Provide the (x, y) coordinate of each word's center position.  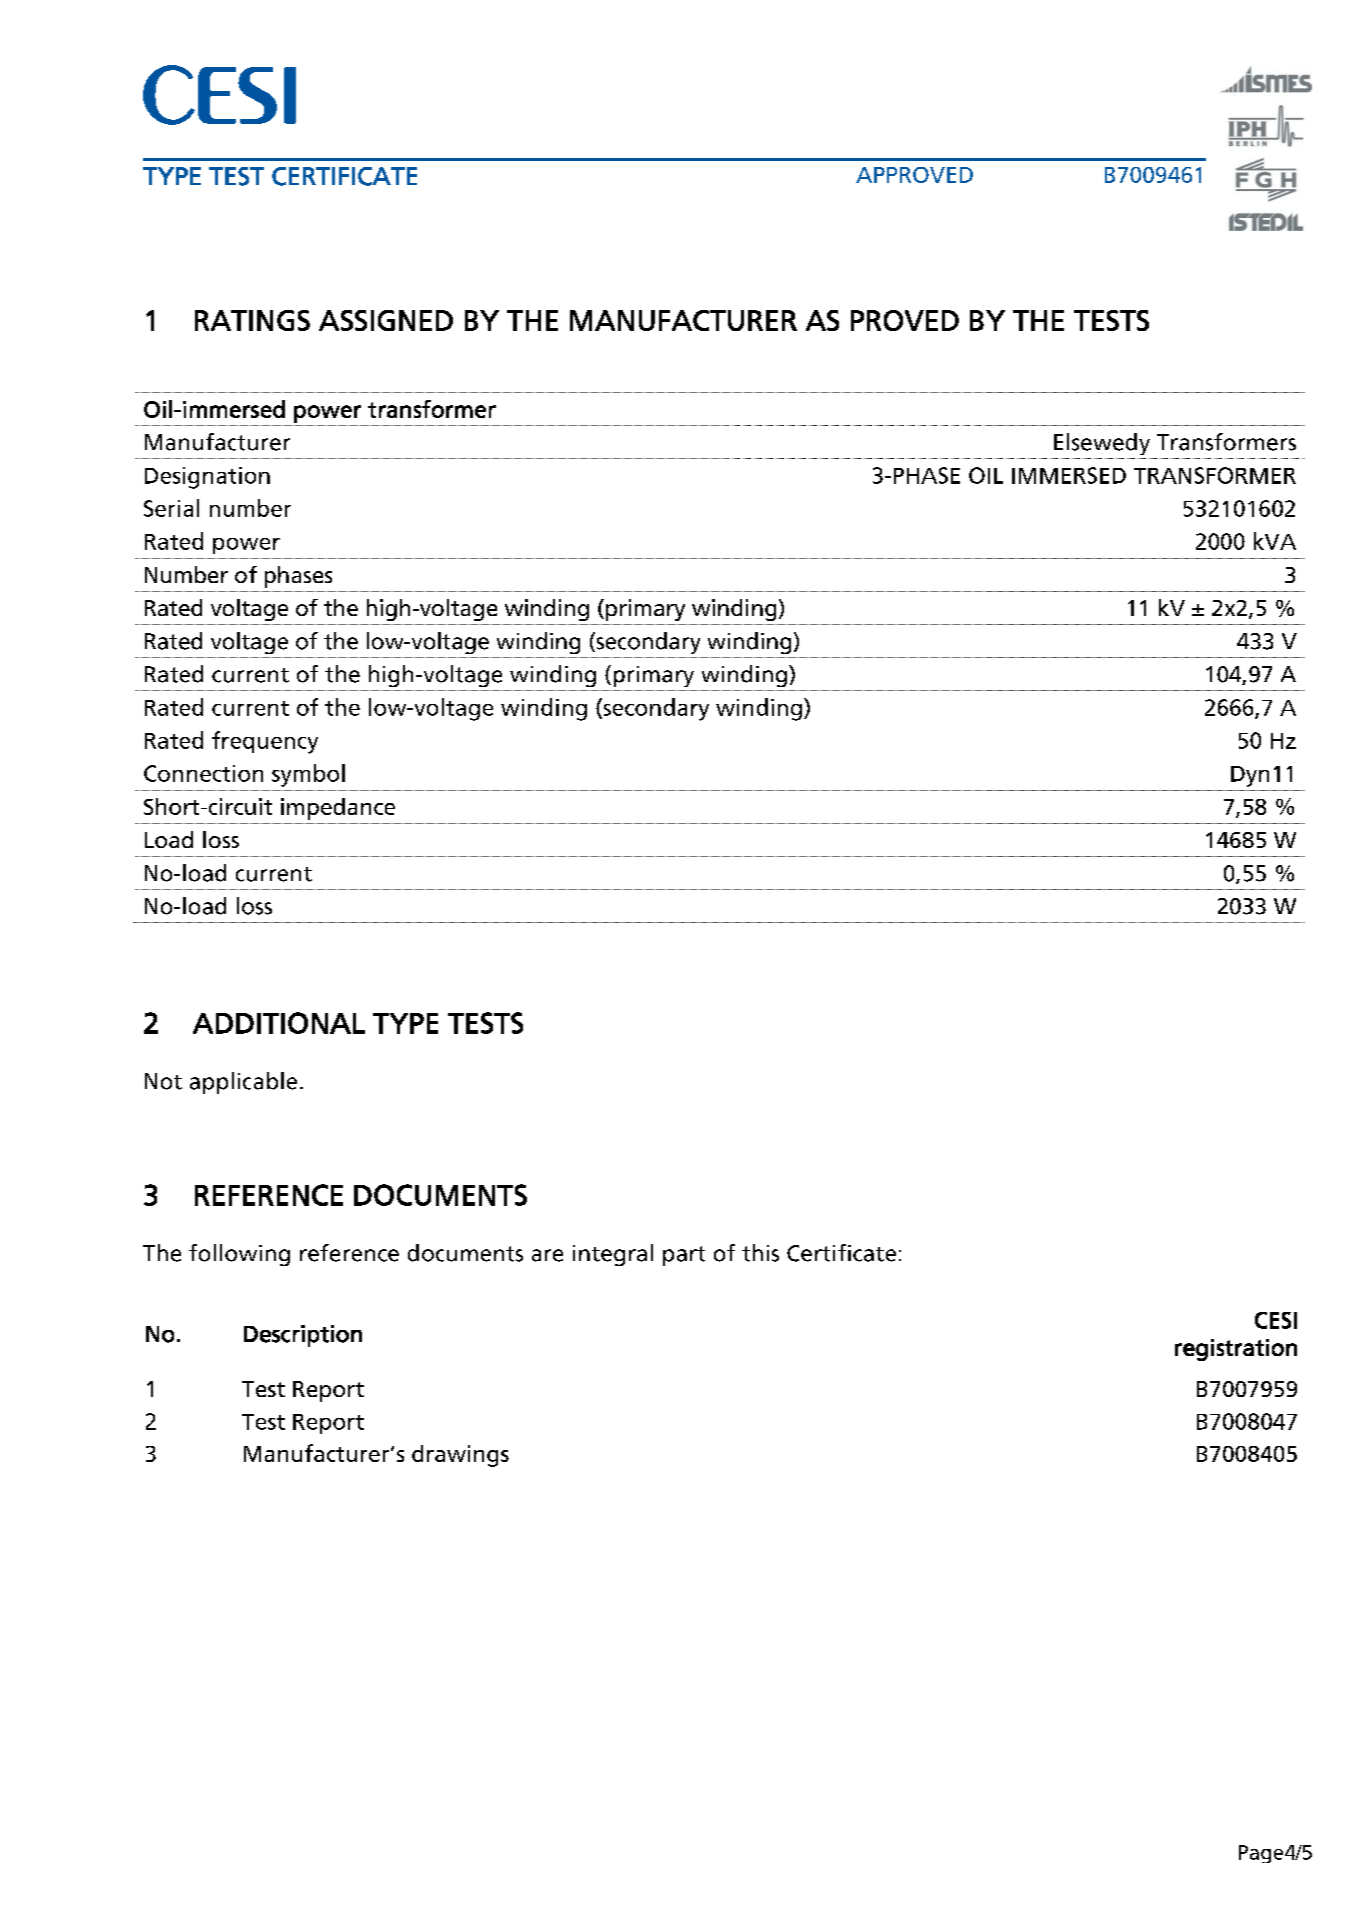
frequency (265, 742)
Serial (171, 508)
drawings (460, 1456)
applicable (243, 1083)
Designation (207, 478)
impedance (338, 809)
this (760, 1253)
